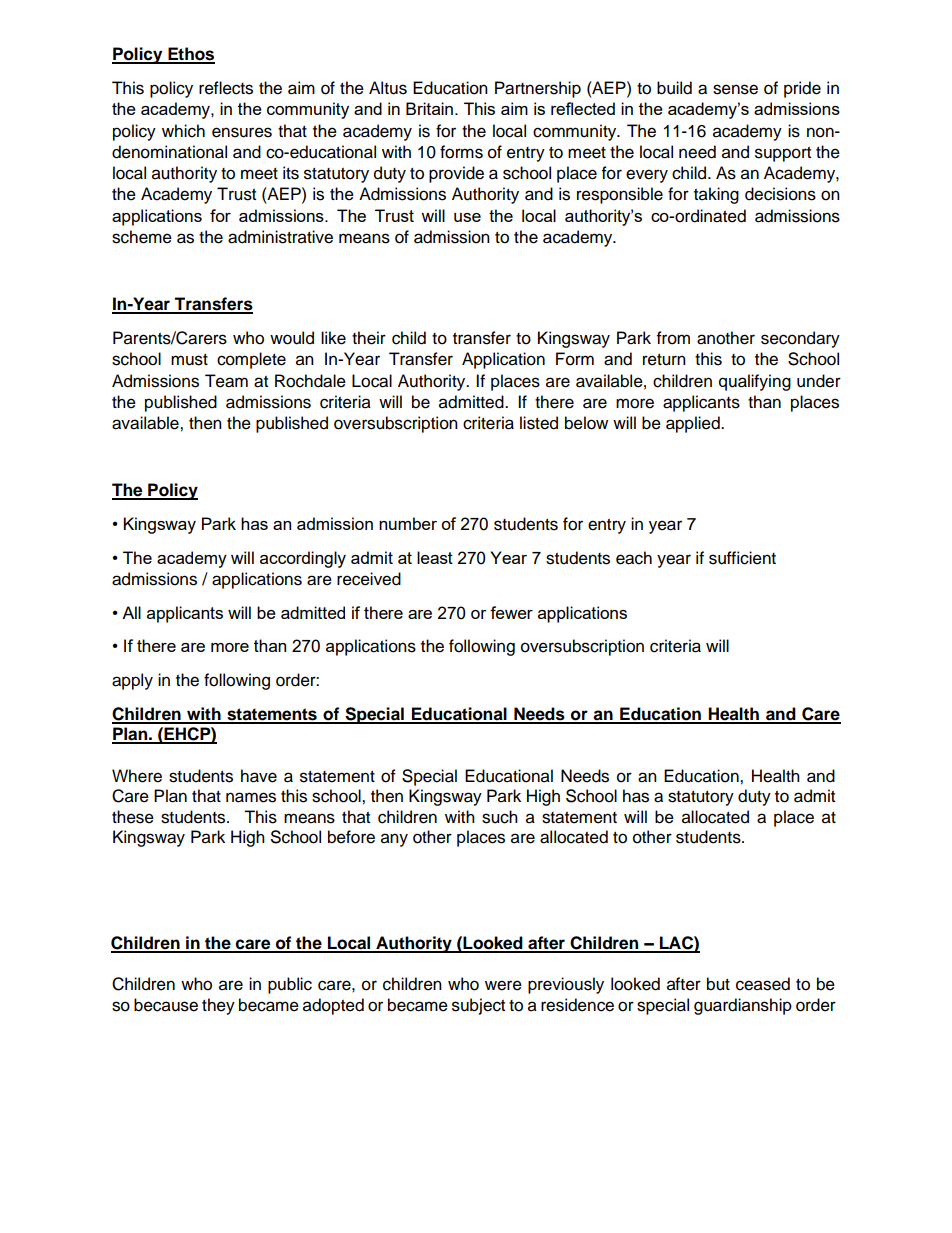  I want to click on they, so click(218, 1006).
